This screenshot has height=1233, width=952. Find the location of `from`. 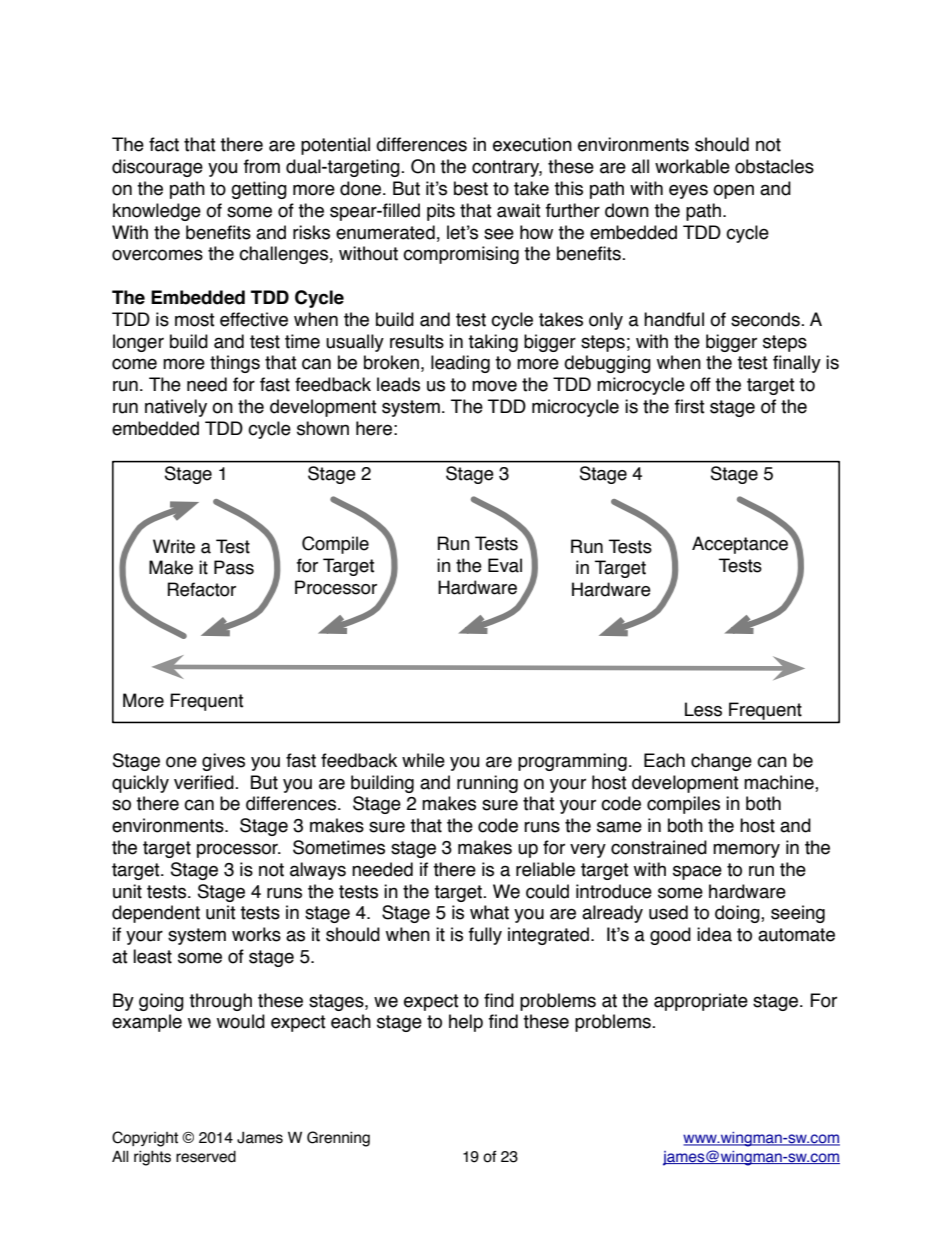

from is located at coordinates (262, 166).
